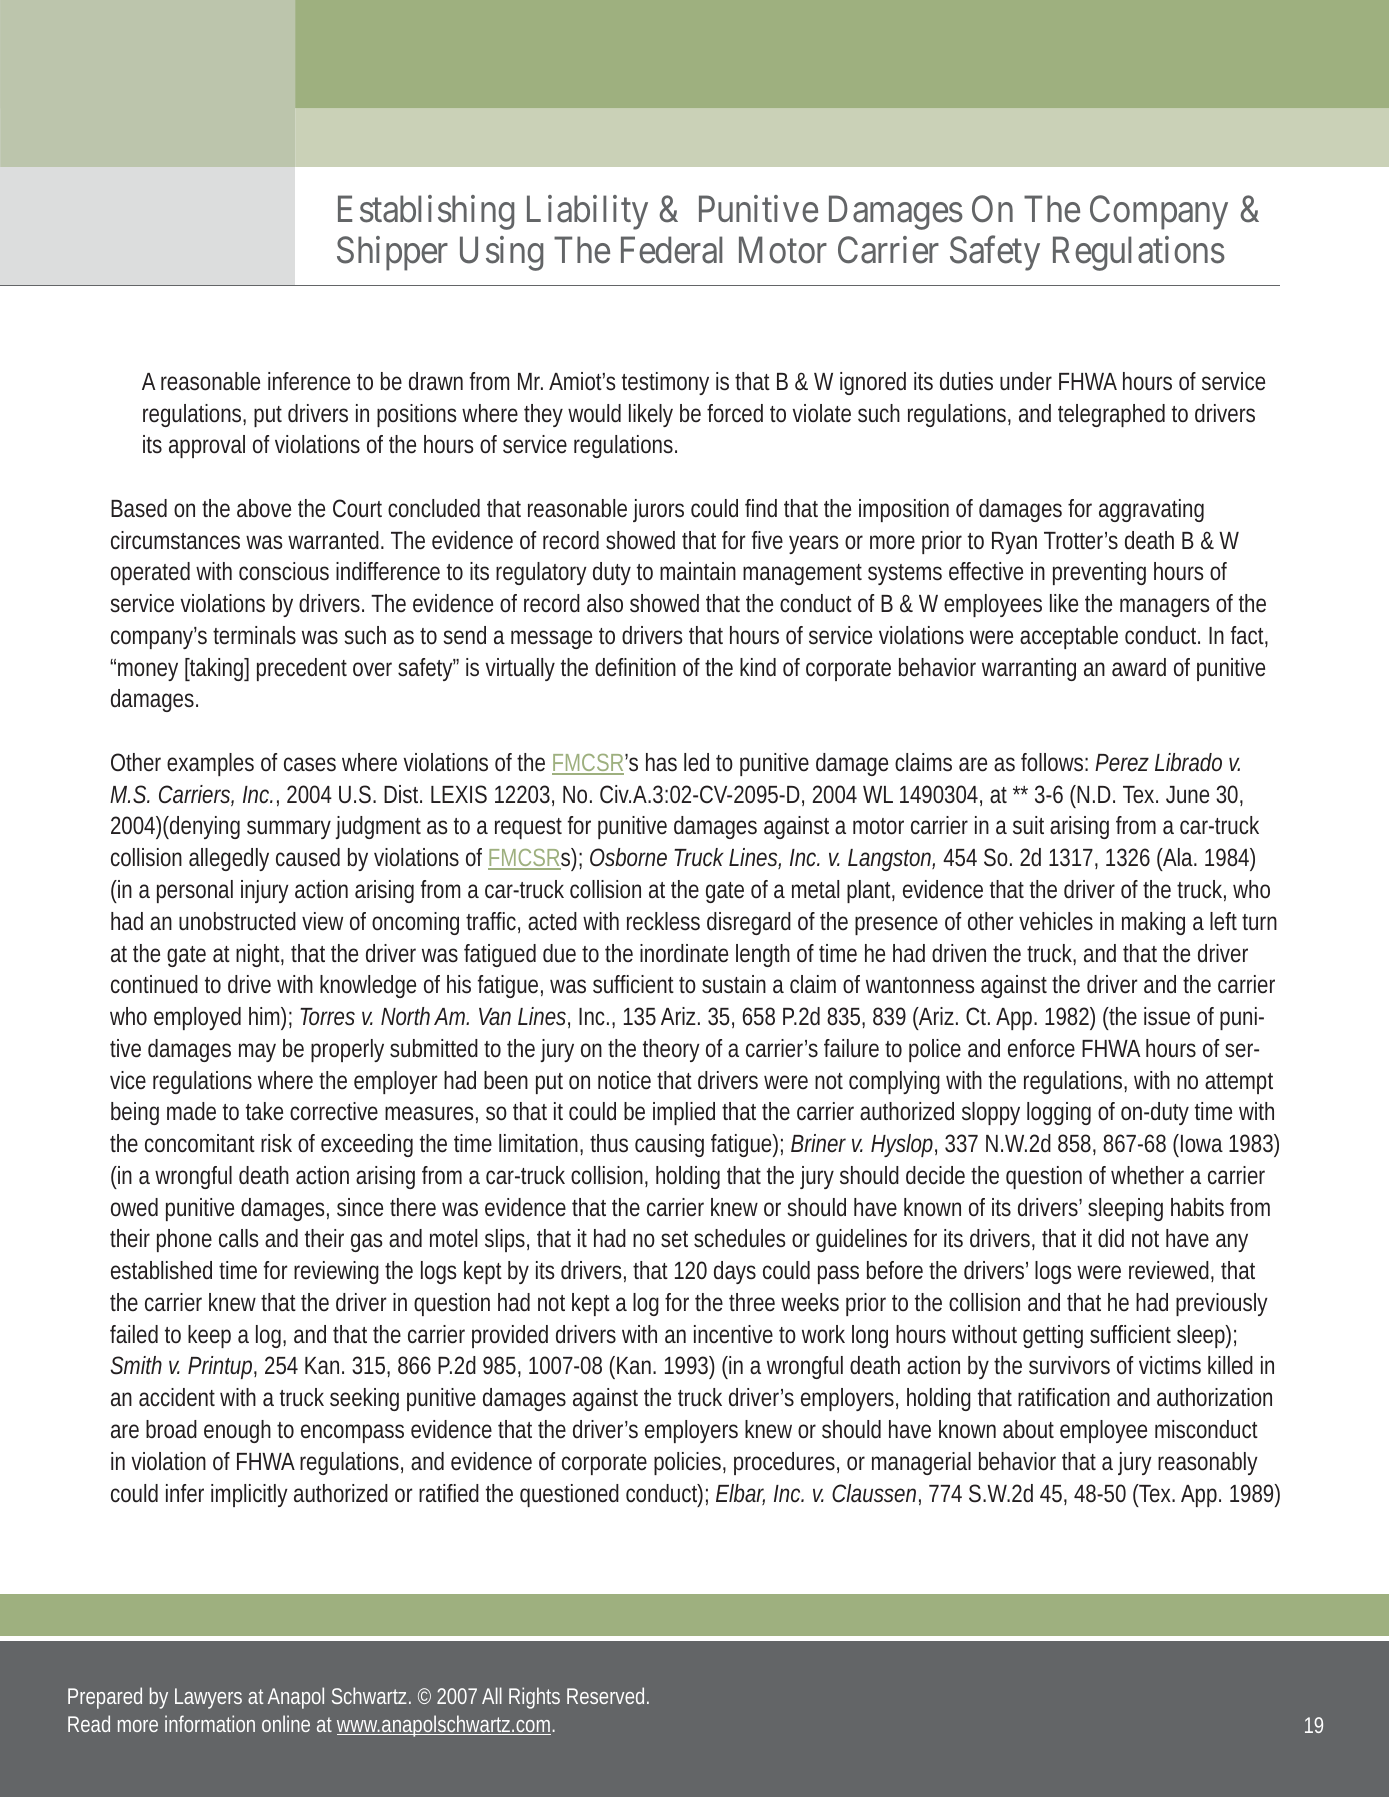  What do you see at coordinates (1026, 381) in the screenshot?
I see `under` at bounding box center [1026, 381].
